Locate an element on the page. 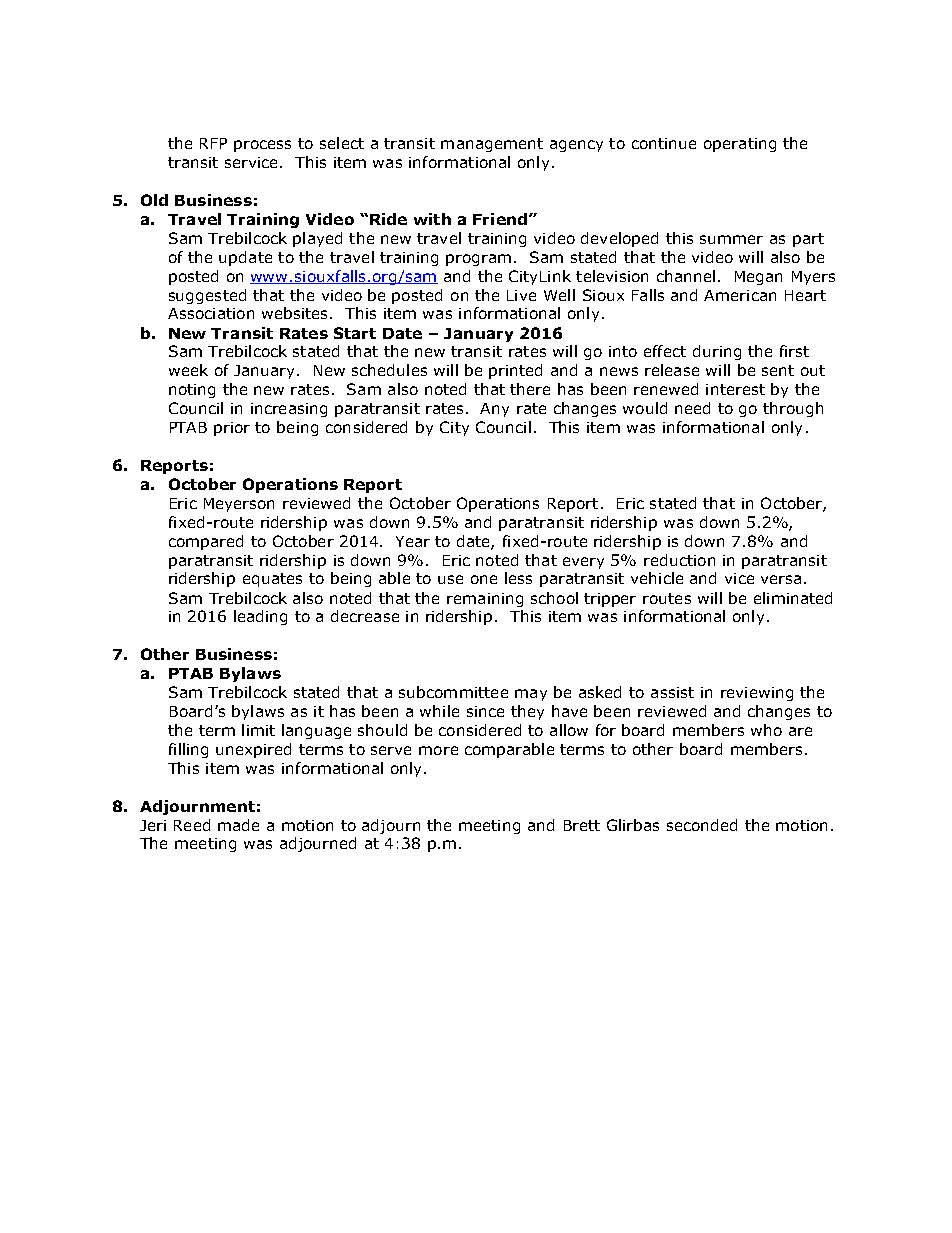 The width and height of the image is (952, 1233). reviewing is located at coordinates (757, 694).
